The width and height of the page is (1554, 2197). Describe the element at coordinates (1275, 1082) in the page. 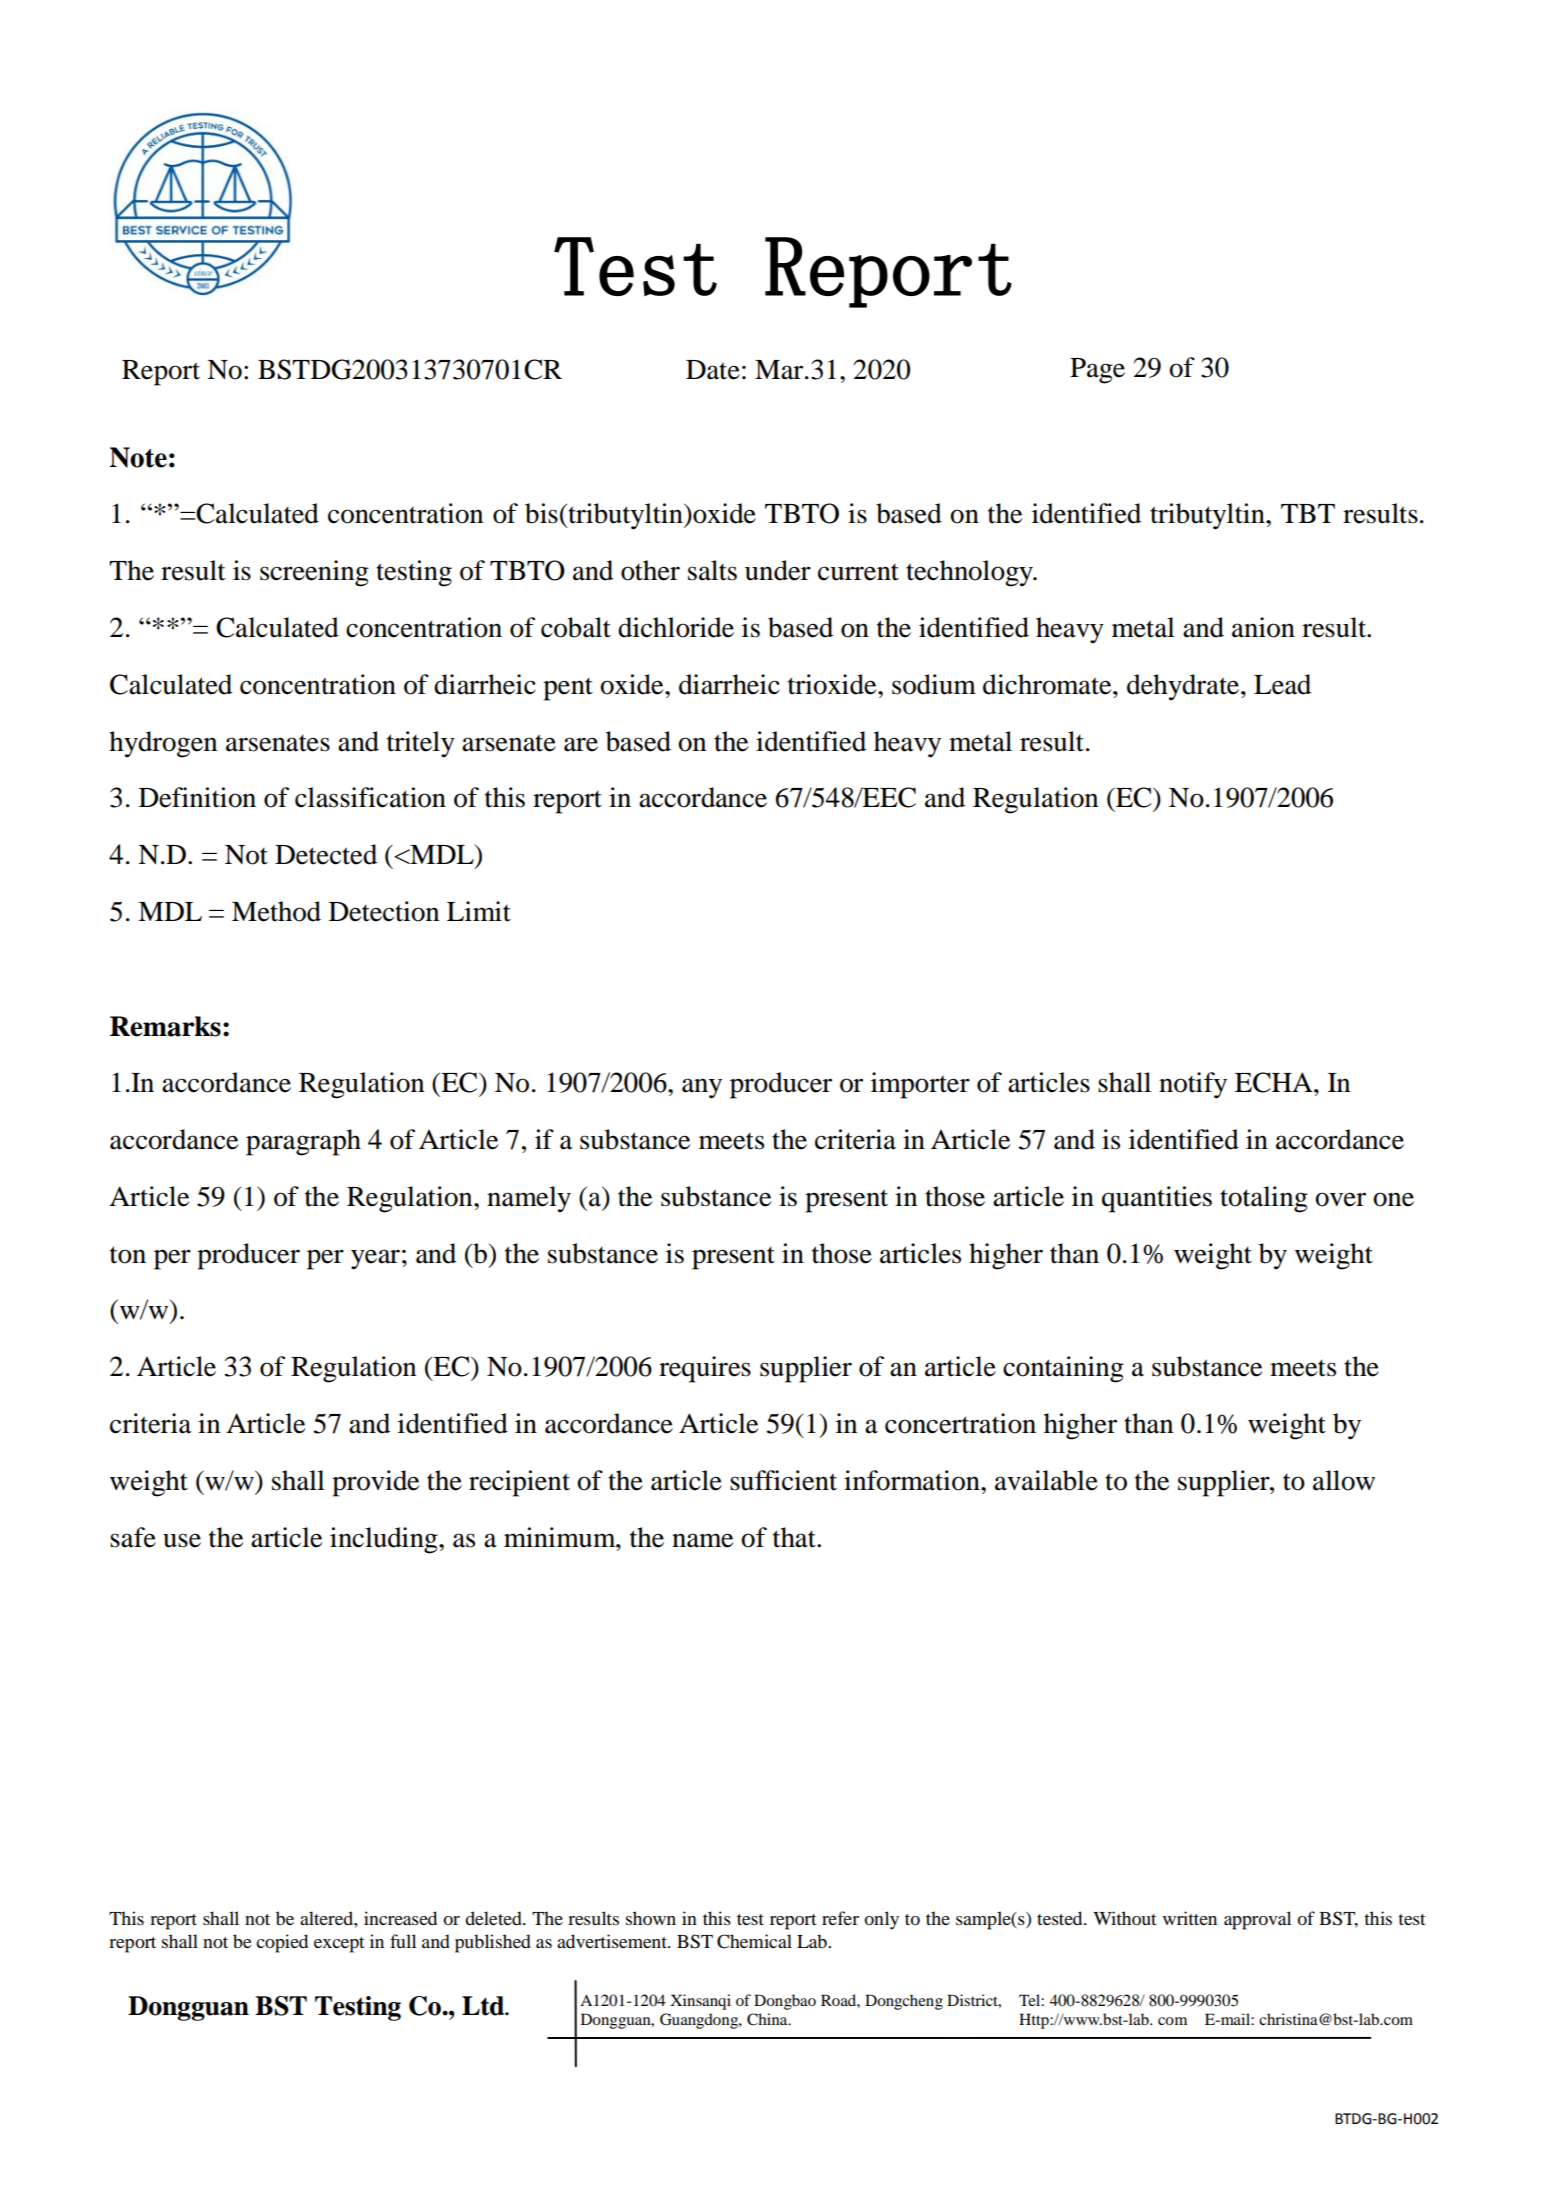

I see `ECHA` at that location.
